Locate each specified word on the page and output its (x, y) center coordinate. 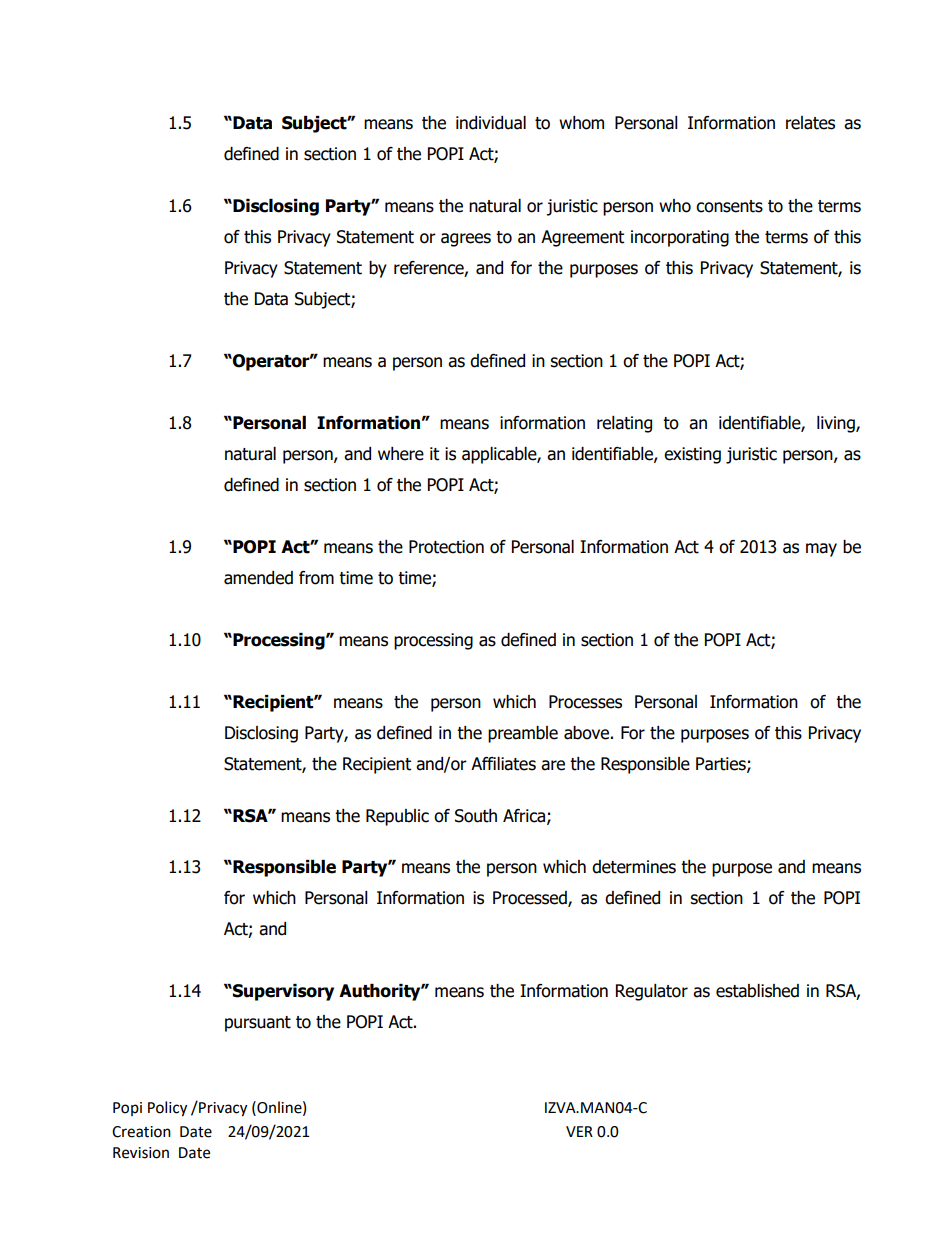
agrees (466, 240)
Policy (167, 1109)
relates (810, 123)
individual (491, 123)
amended (258, 578)
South (476, 816)
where (401, 454)
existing (692, 455)
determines (634, 867)
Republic (397, 817)
